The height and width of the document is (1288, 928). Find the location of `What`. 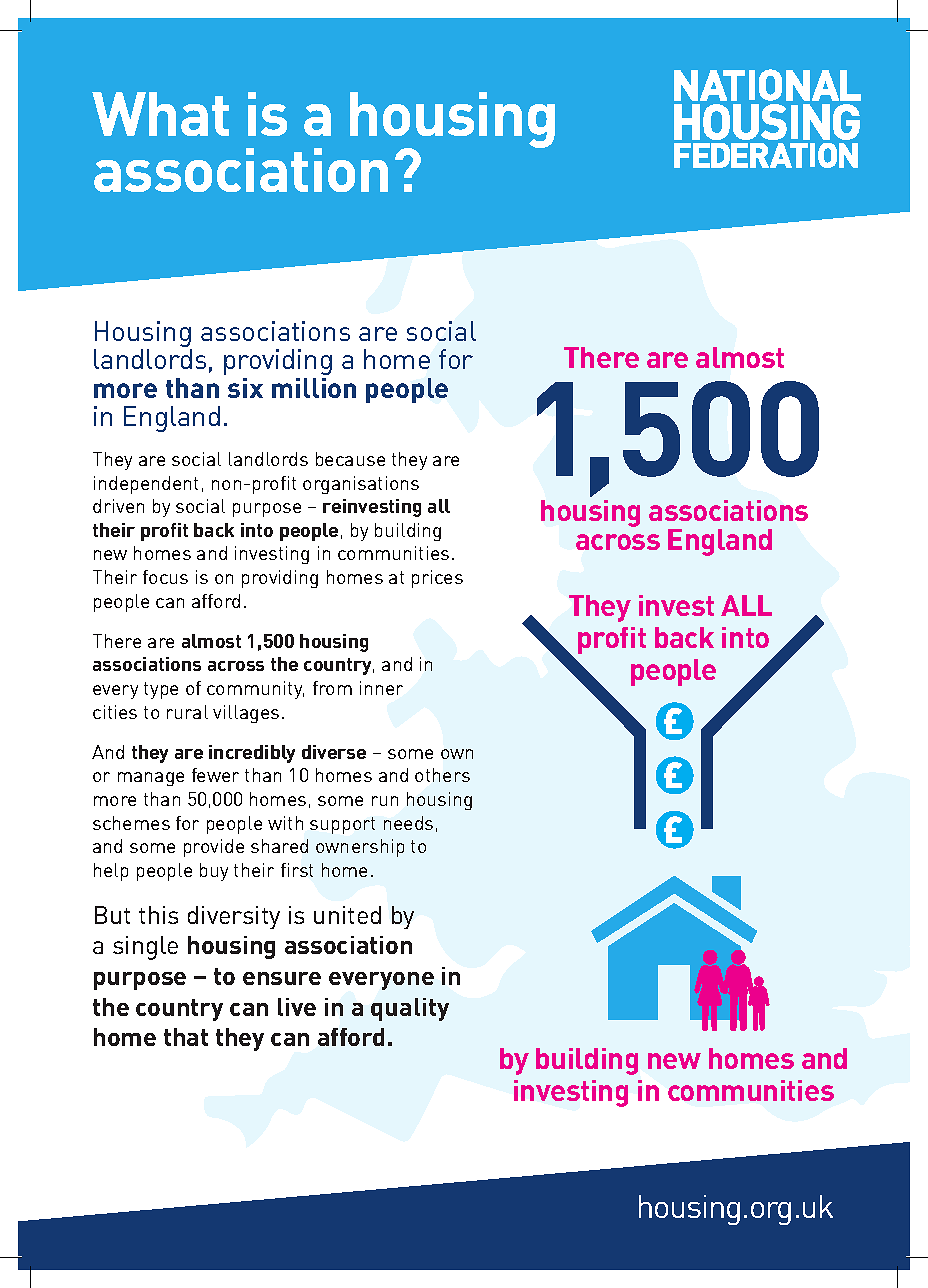

What is located at coordinates (160, 114).
